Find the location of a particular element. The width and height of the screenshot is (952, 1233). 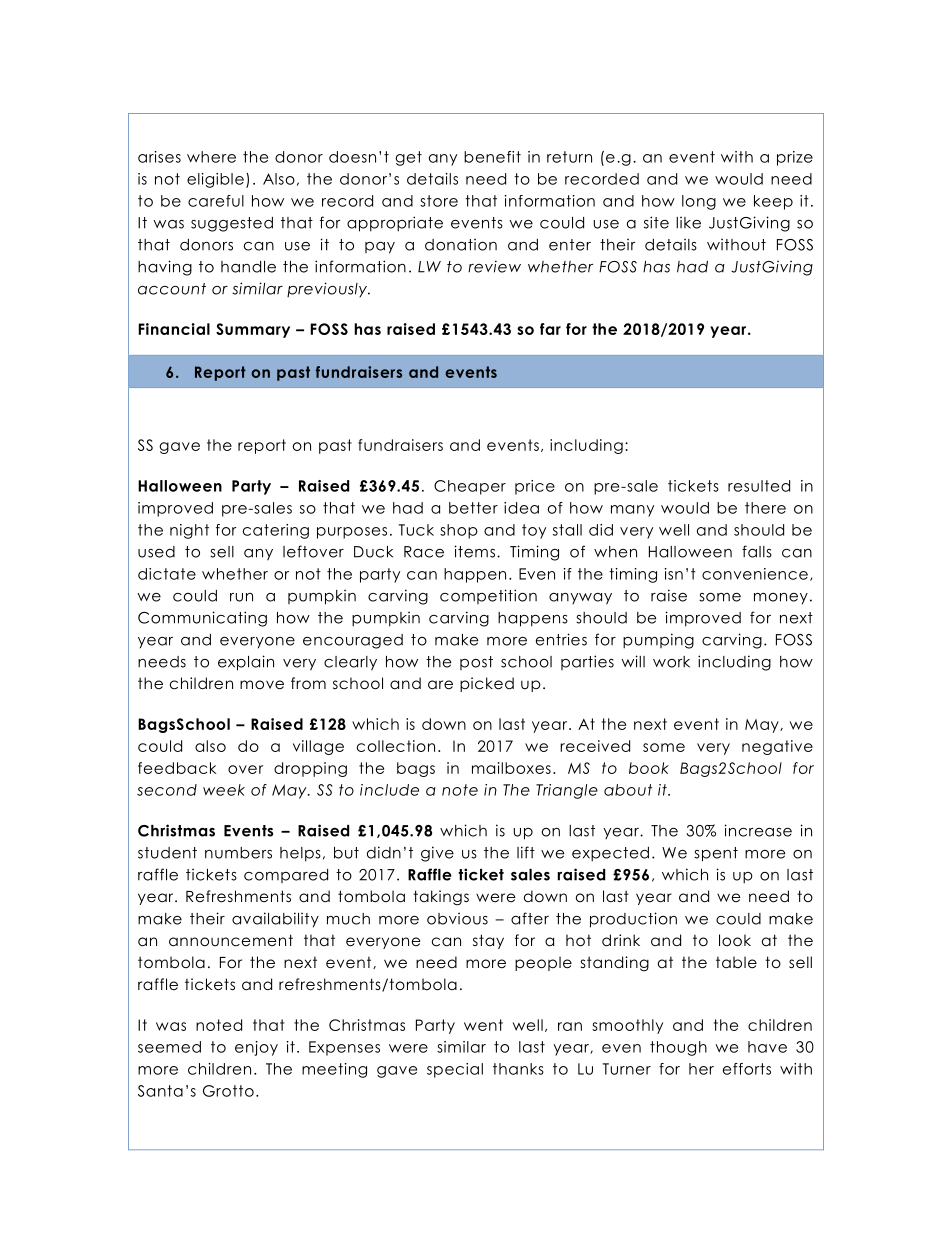

benefit is located at coordinates (492, 157).
